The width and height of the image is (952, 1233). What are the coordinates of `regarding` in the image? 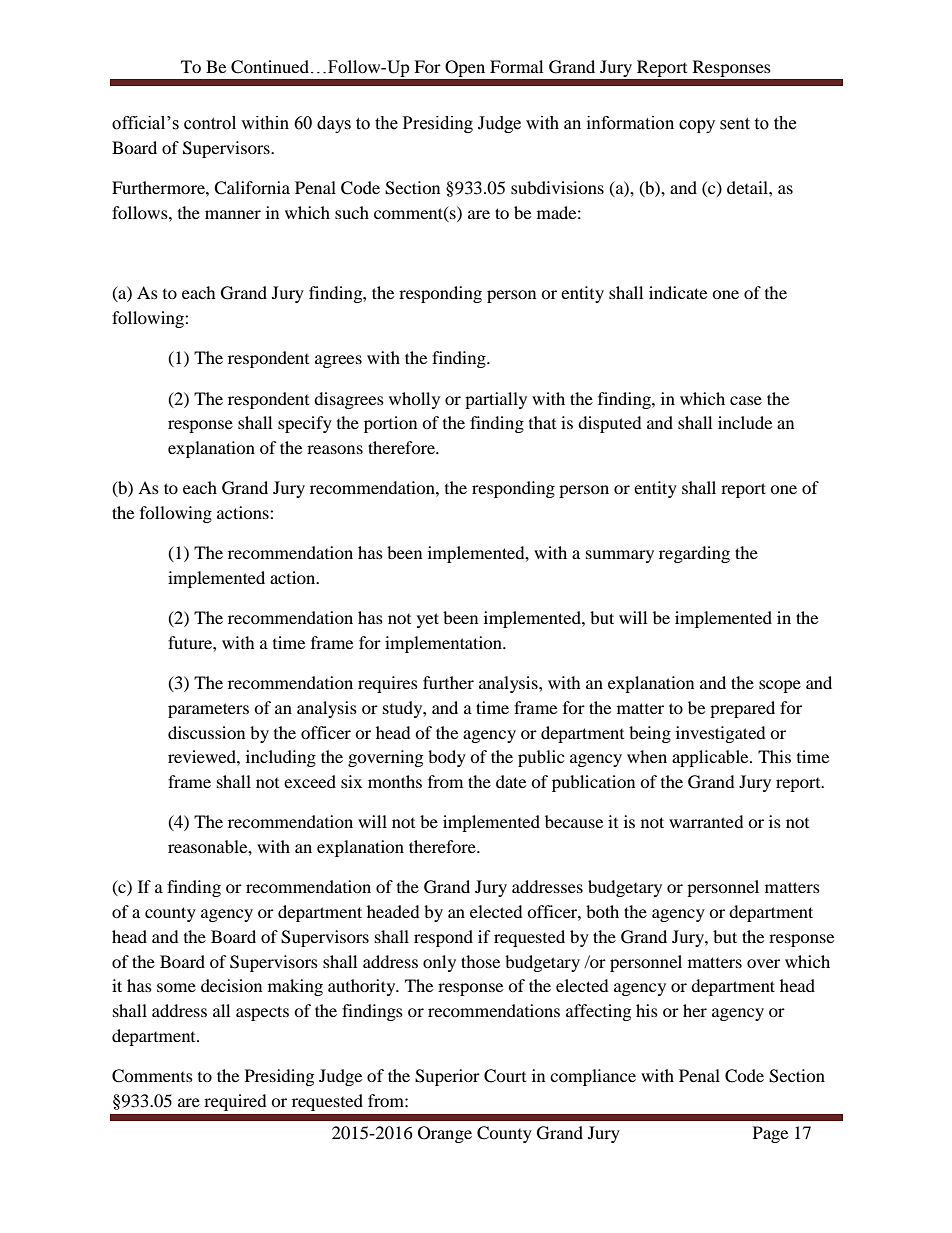 It's located at (694, 554).
